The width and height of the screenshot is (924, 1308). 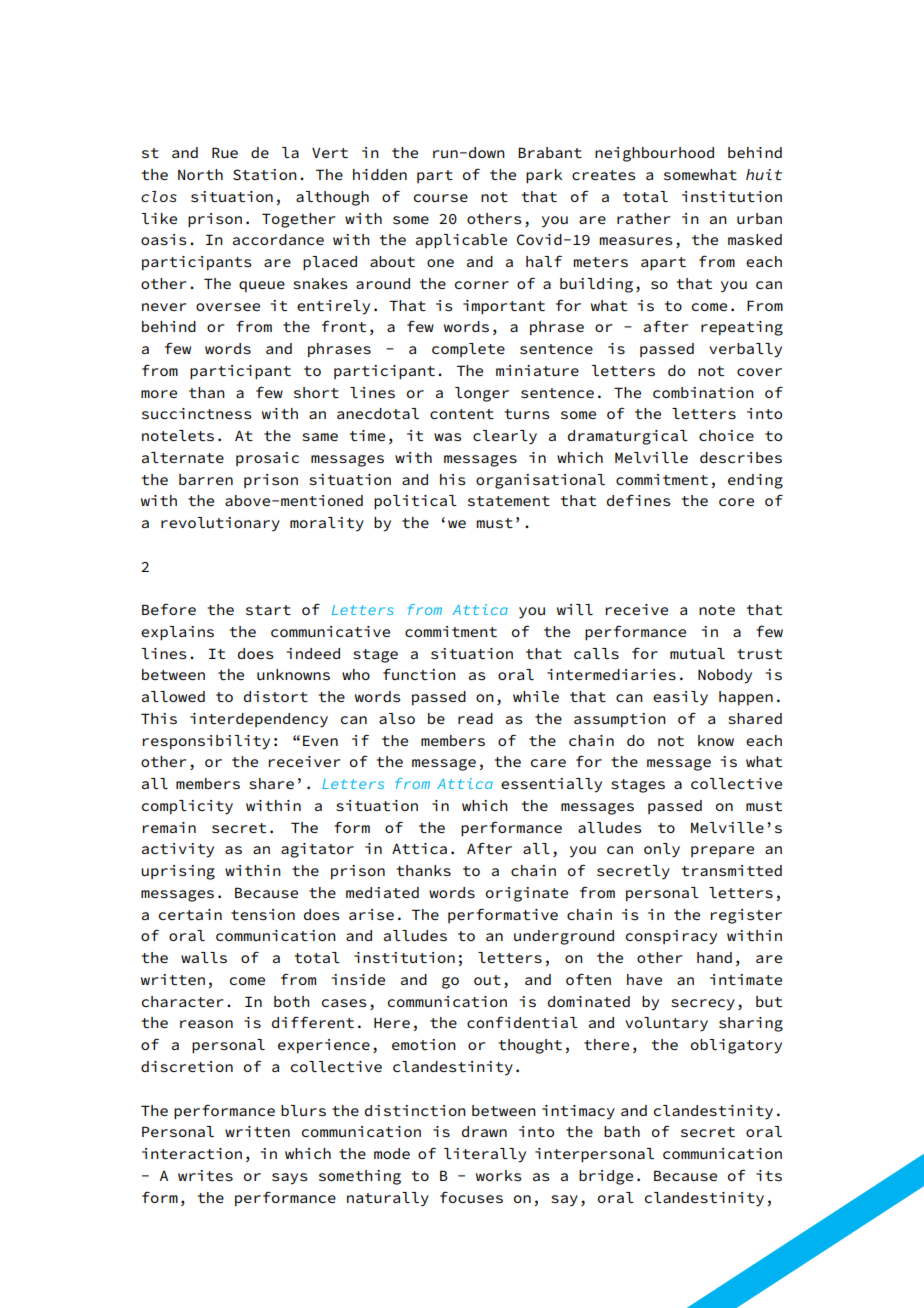 What do you see at coordinates (441, 198) in the screenshot?
I see `course` at bounding box center [441, 198].
